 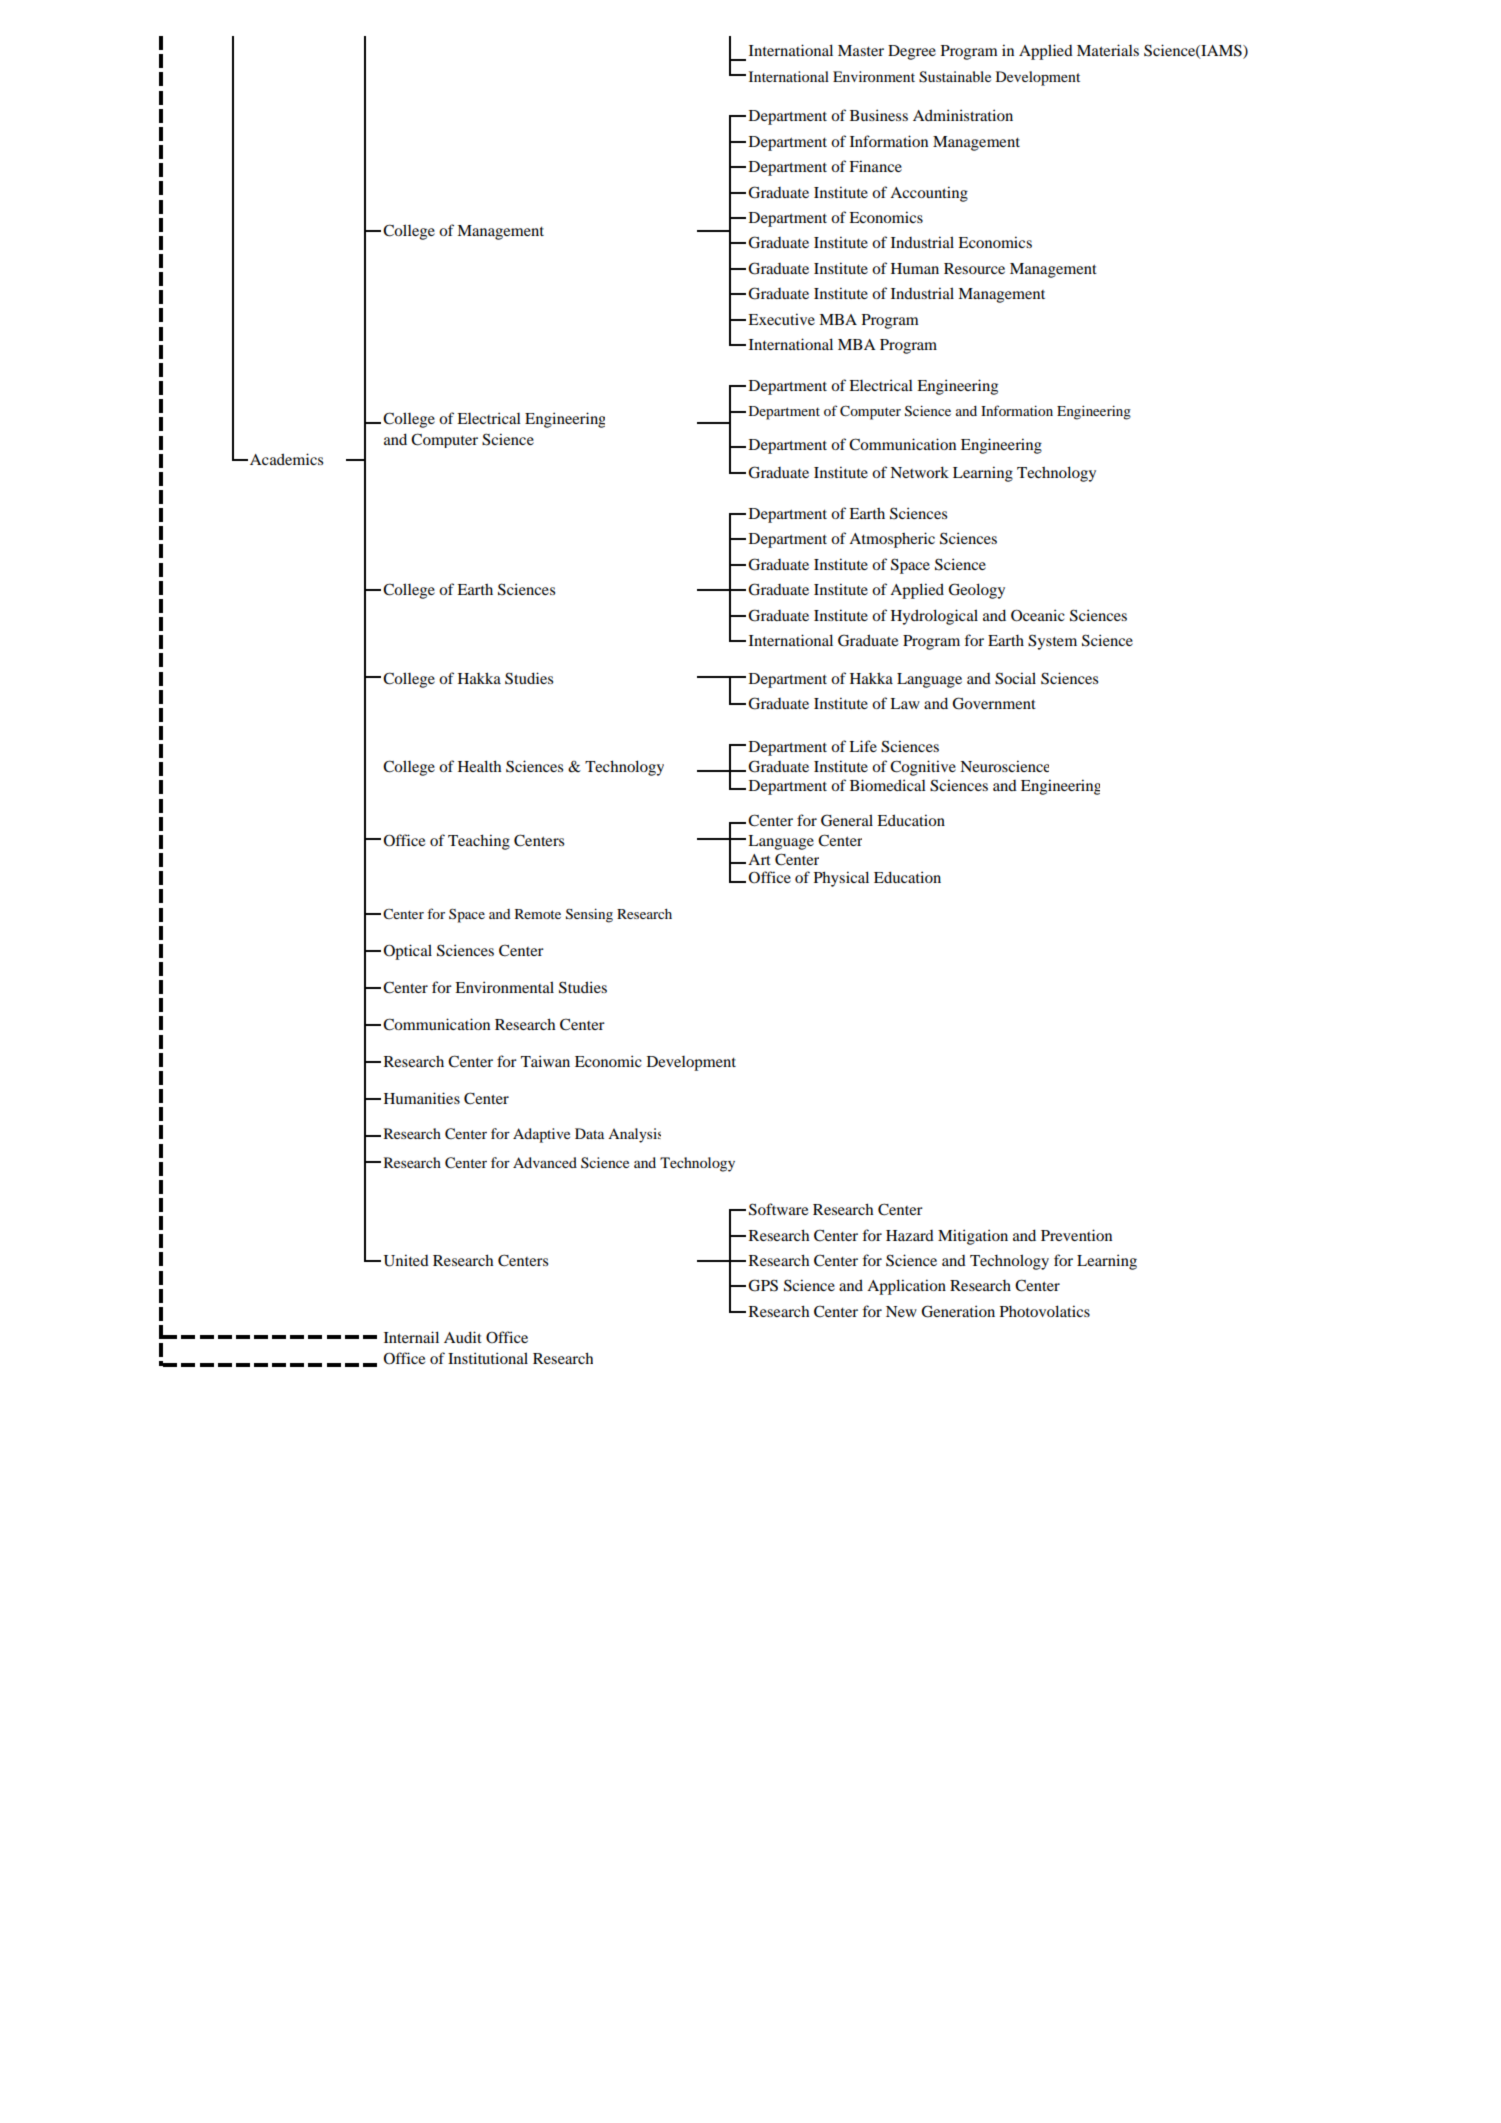 What do you see at coordinates (407, 952) in the screenshot?
I see `Optical` at bounding box center [407, 952].
